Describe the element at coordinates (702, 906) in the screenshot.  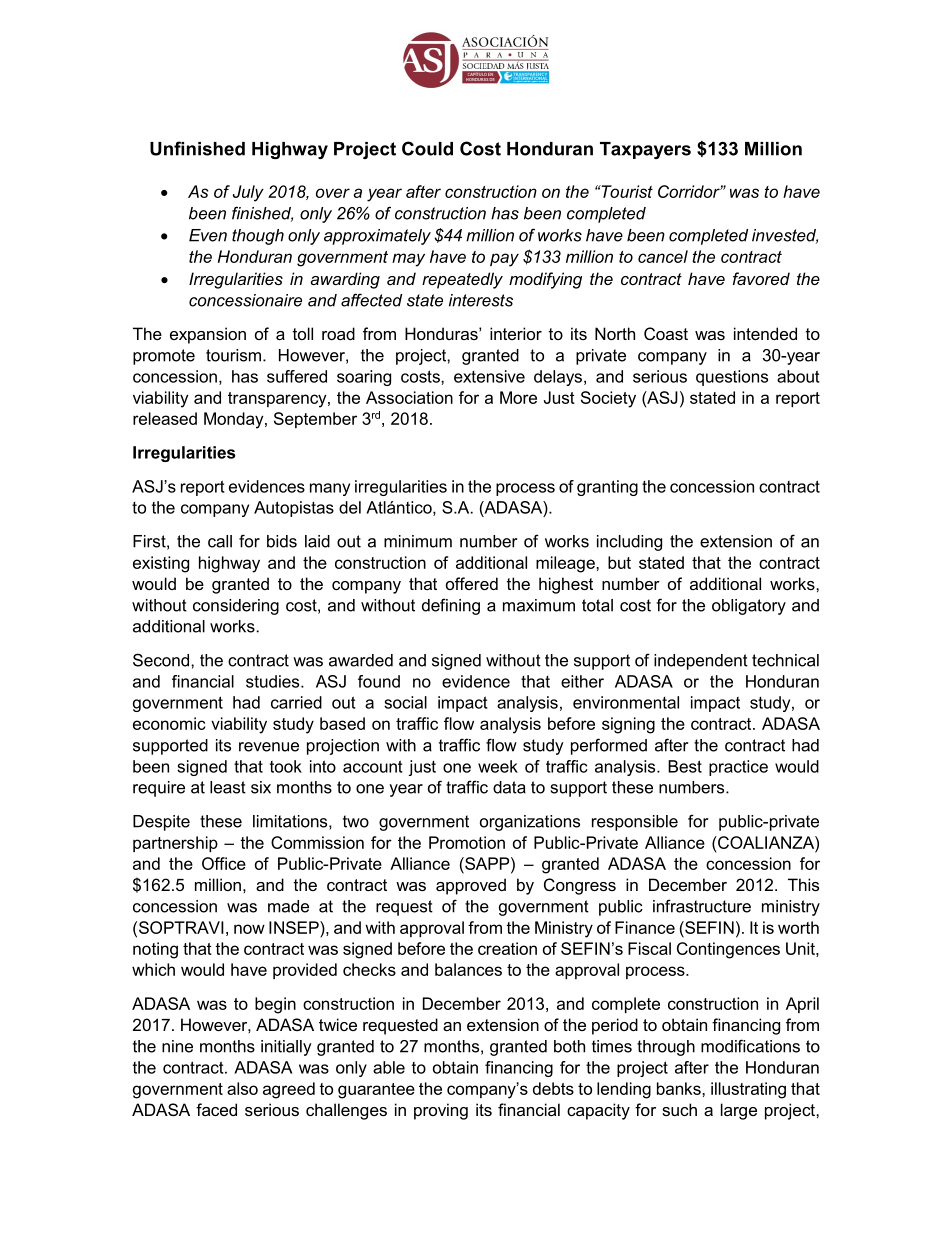
I see `infrastructure` at that location.
